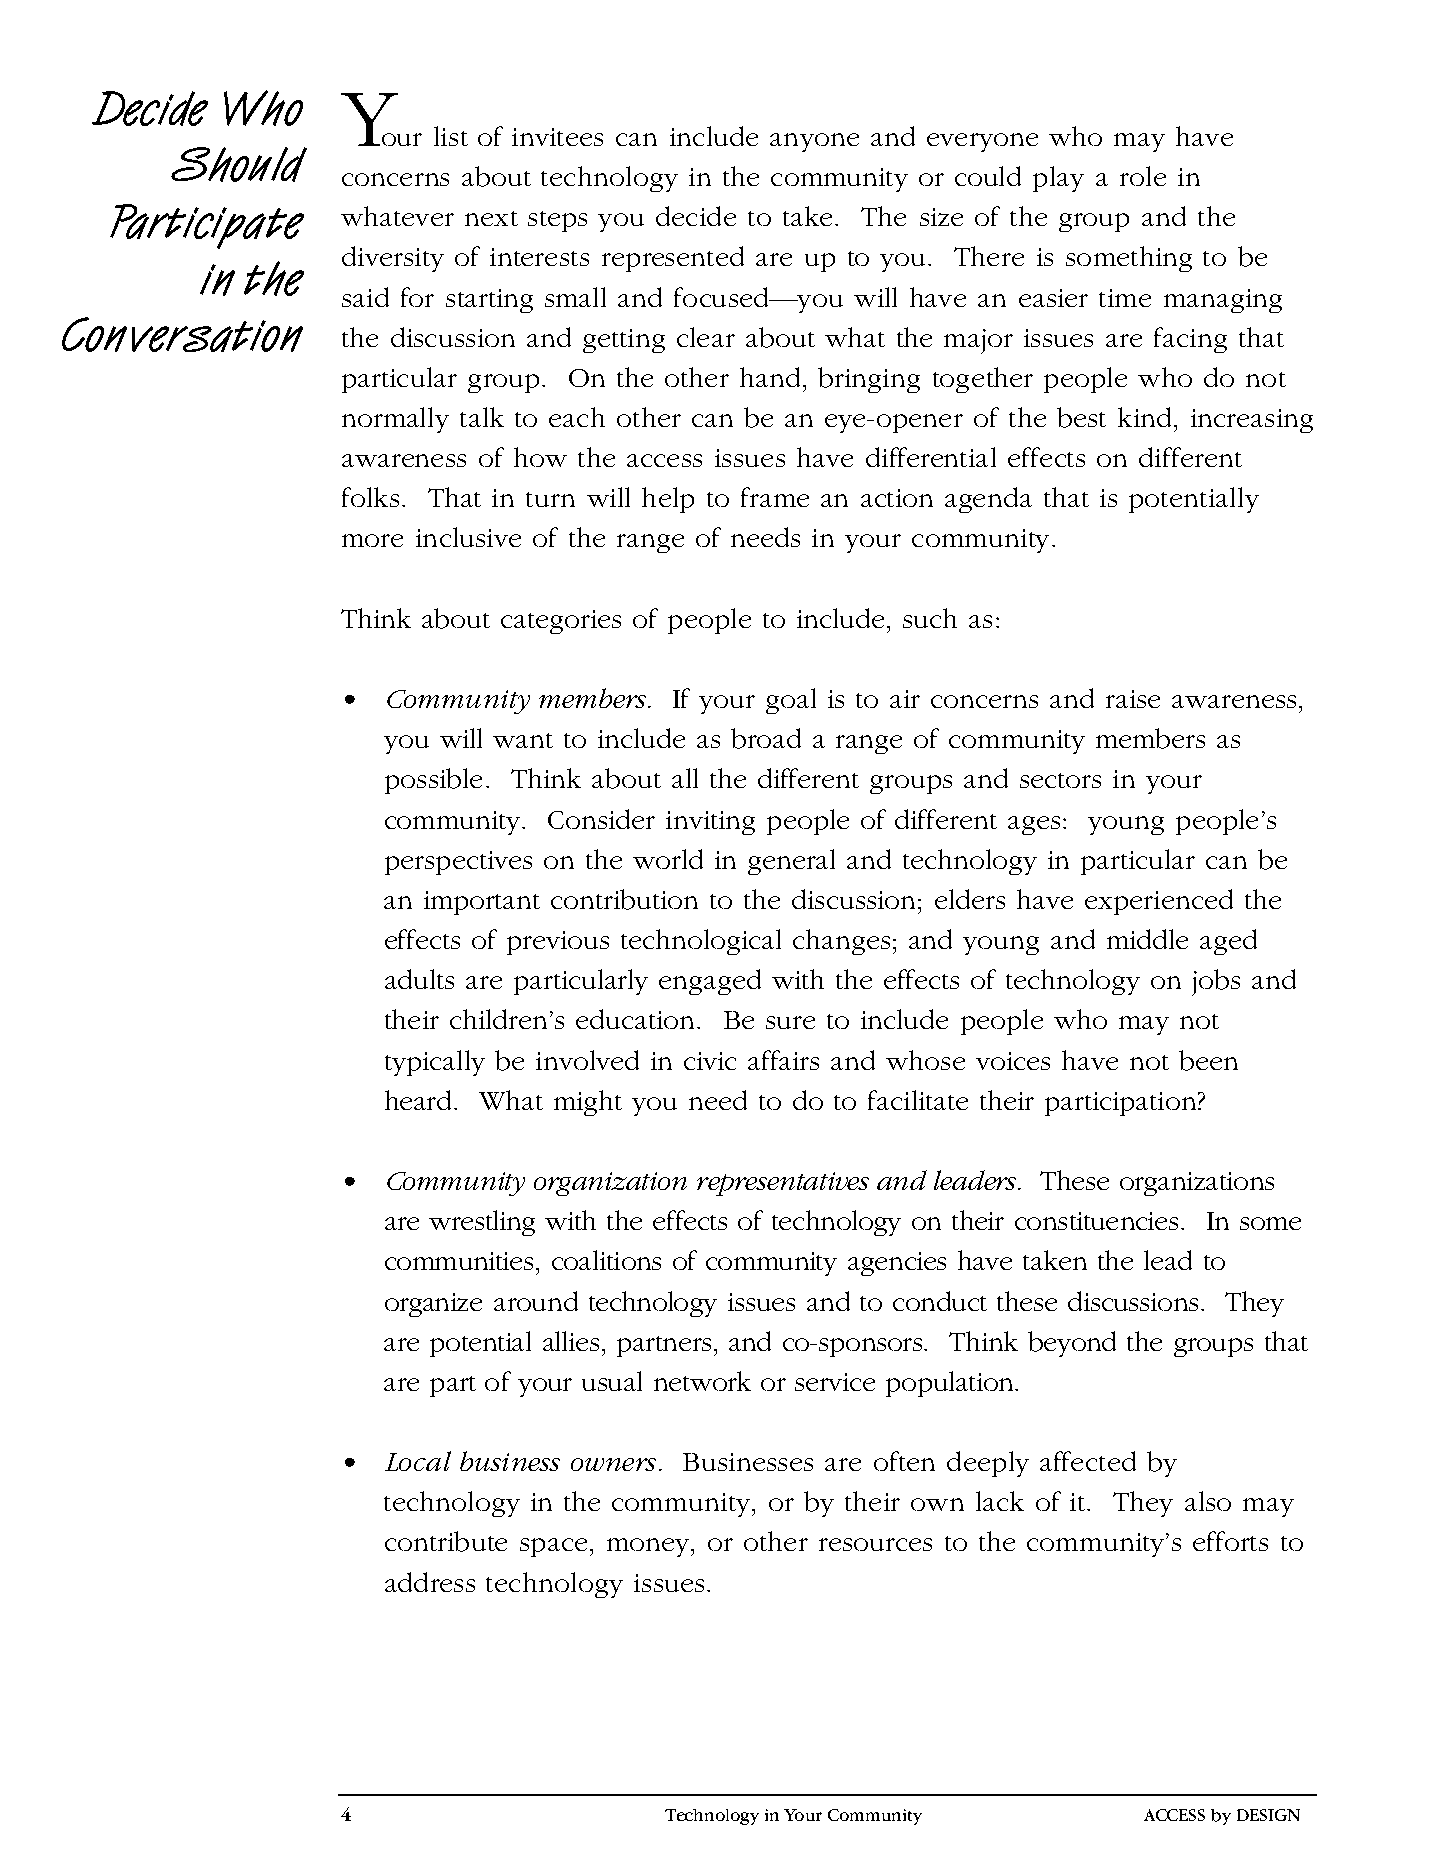  I want to click on beyond, so click(1072, 1344).
